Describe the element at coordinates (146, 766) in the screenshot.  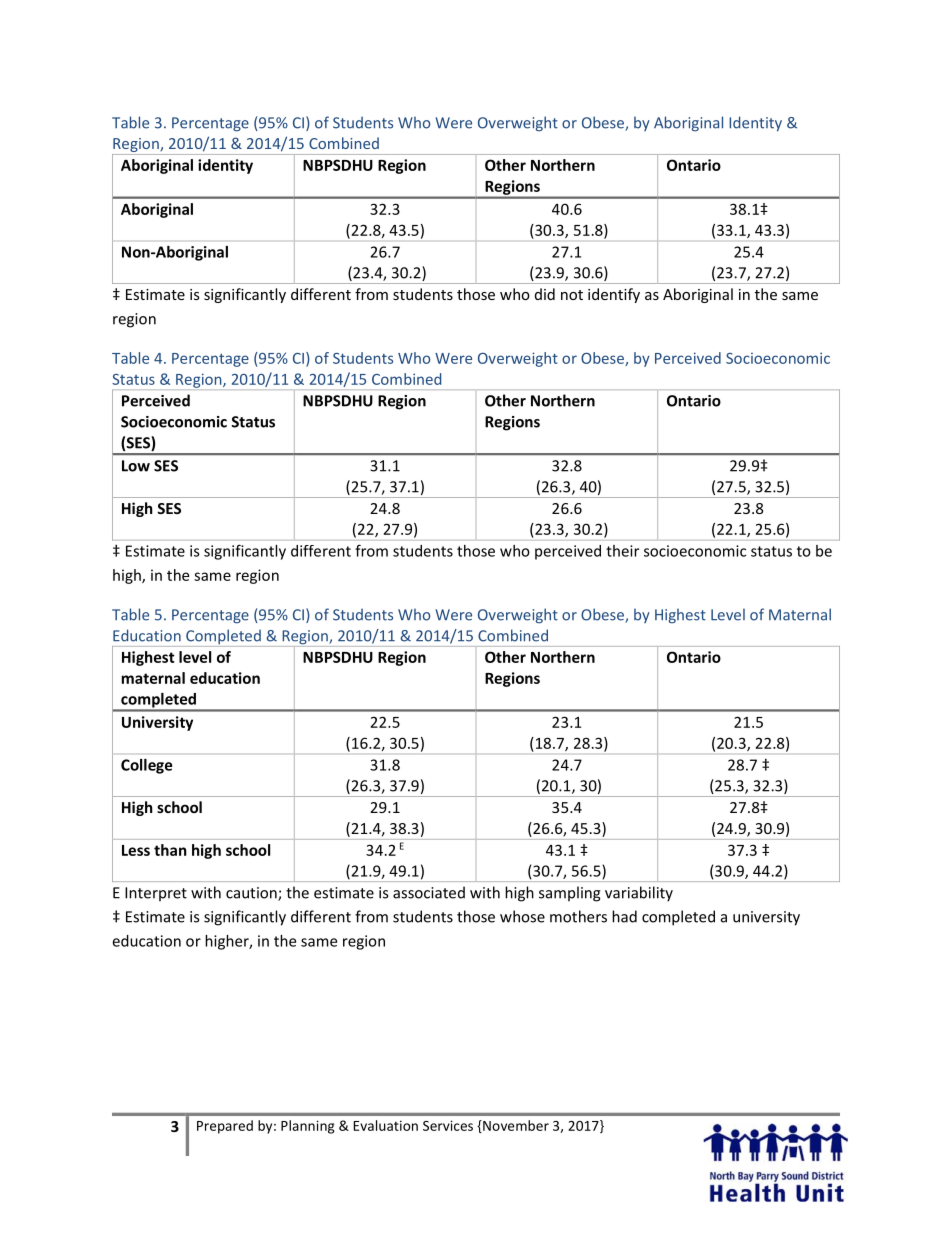
I see `College` at that location.
